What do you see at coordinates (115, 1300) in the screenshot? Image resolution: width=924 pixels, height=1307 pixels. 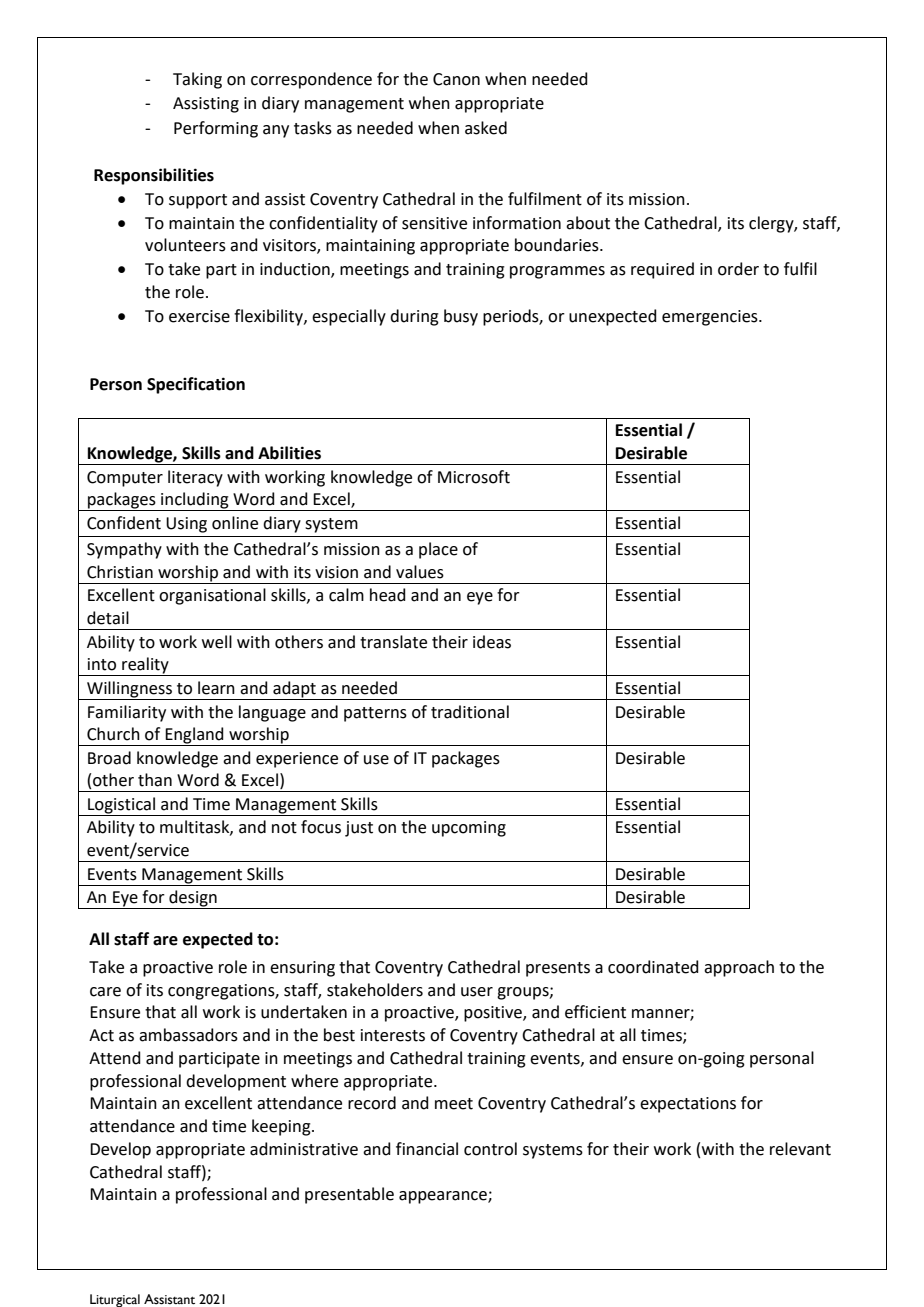 I see `Liturgical` at bounding box center [115, 1300].
